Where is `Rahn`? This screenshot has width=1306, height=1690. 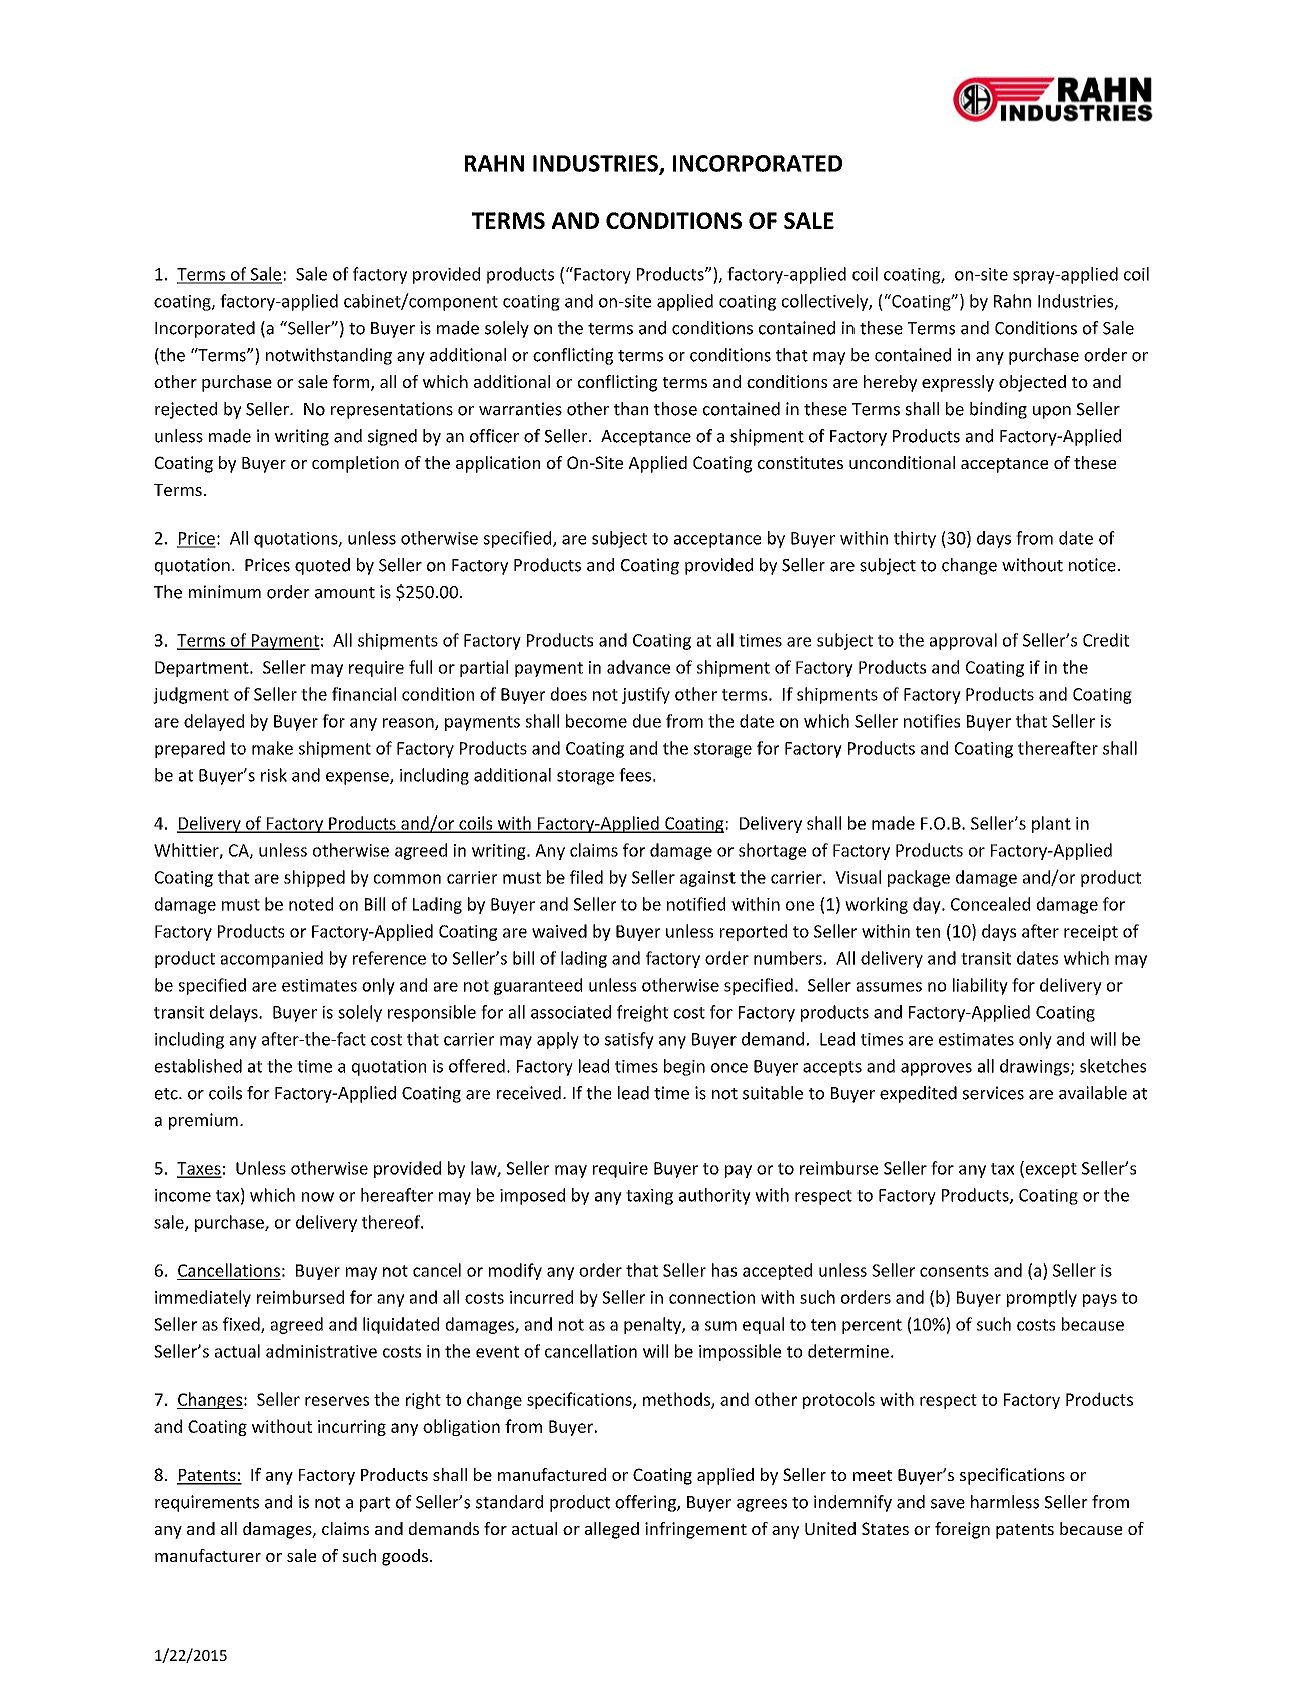
Rahn is located at coordinates (1012, 301).
